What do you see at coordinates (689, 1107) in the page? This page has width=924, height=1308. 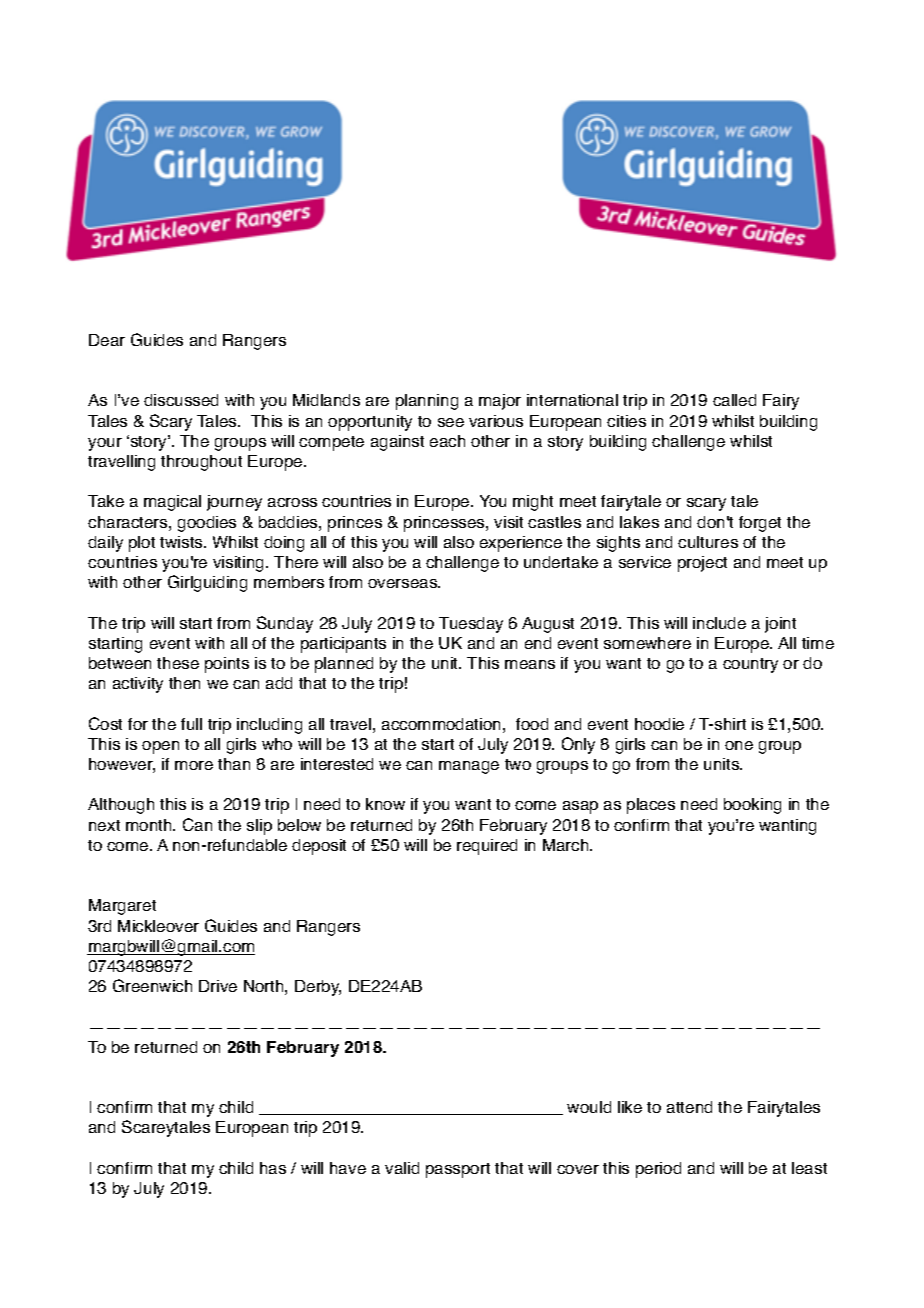 I see `attend` at bounding box center [689, 1107].
